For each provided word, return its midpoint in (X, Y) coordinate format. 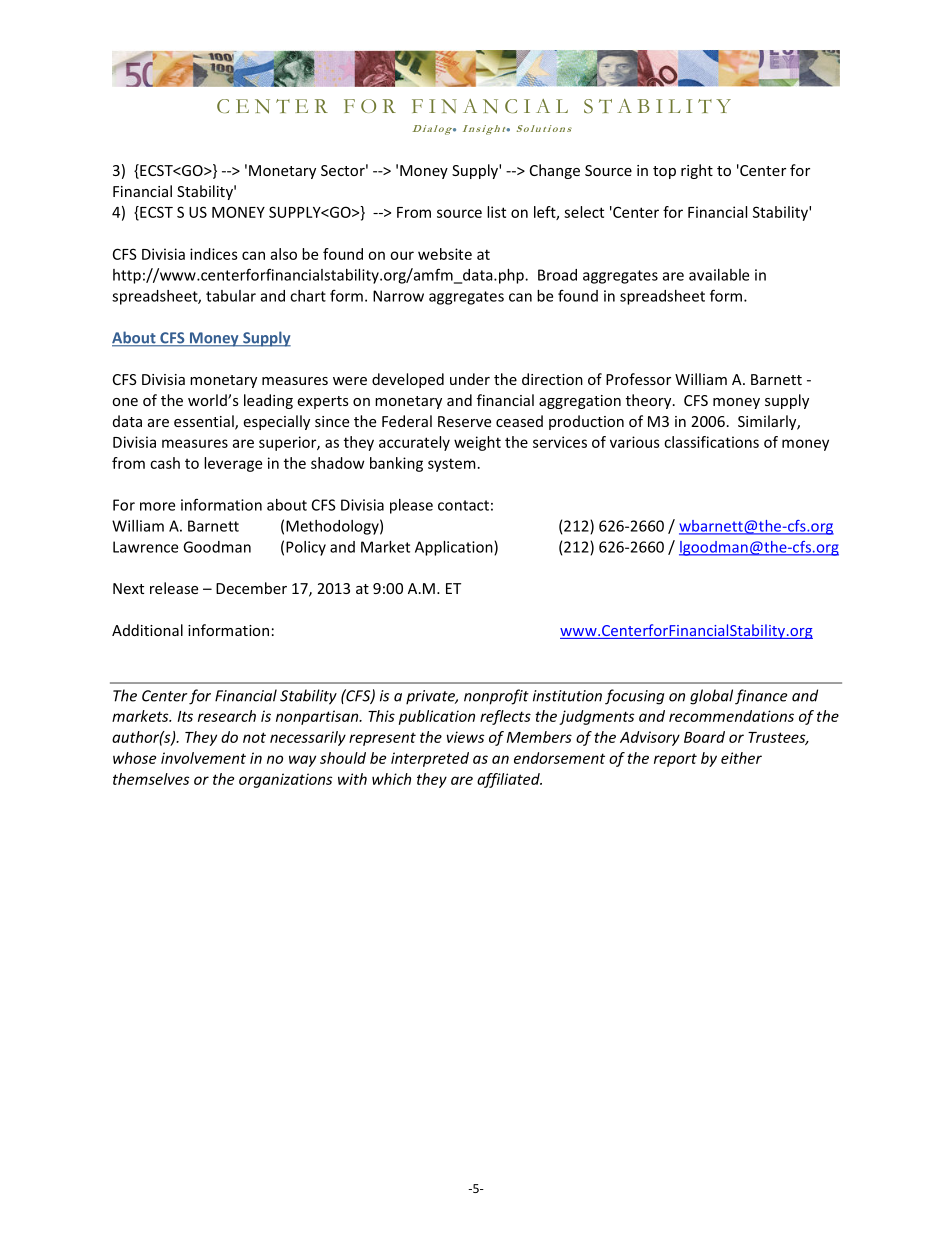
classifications (711, 442)
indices (214, 254)
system (452, 465)
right (697, 171)
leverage (233, 464)
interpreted (430, 759)
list (496, 212)
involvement (203, 758)
